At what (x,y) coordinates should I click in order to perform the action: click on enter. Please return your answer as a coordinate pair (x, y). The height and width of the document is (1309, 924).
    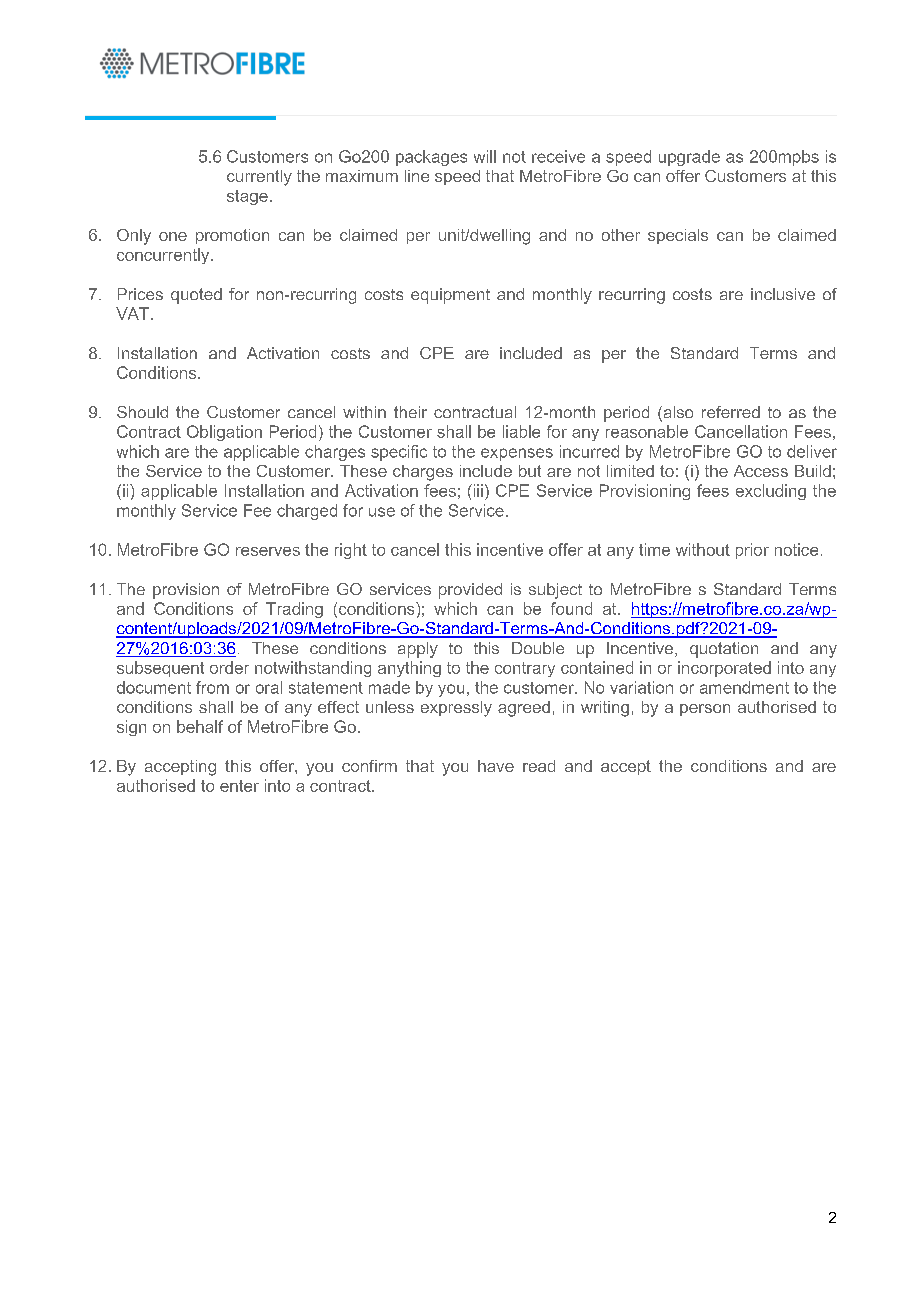
    Looking at the image, I should click on (239, 786).
